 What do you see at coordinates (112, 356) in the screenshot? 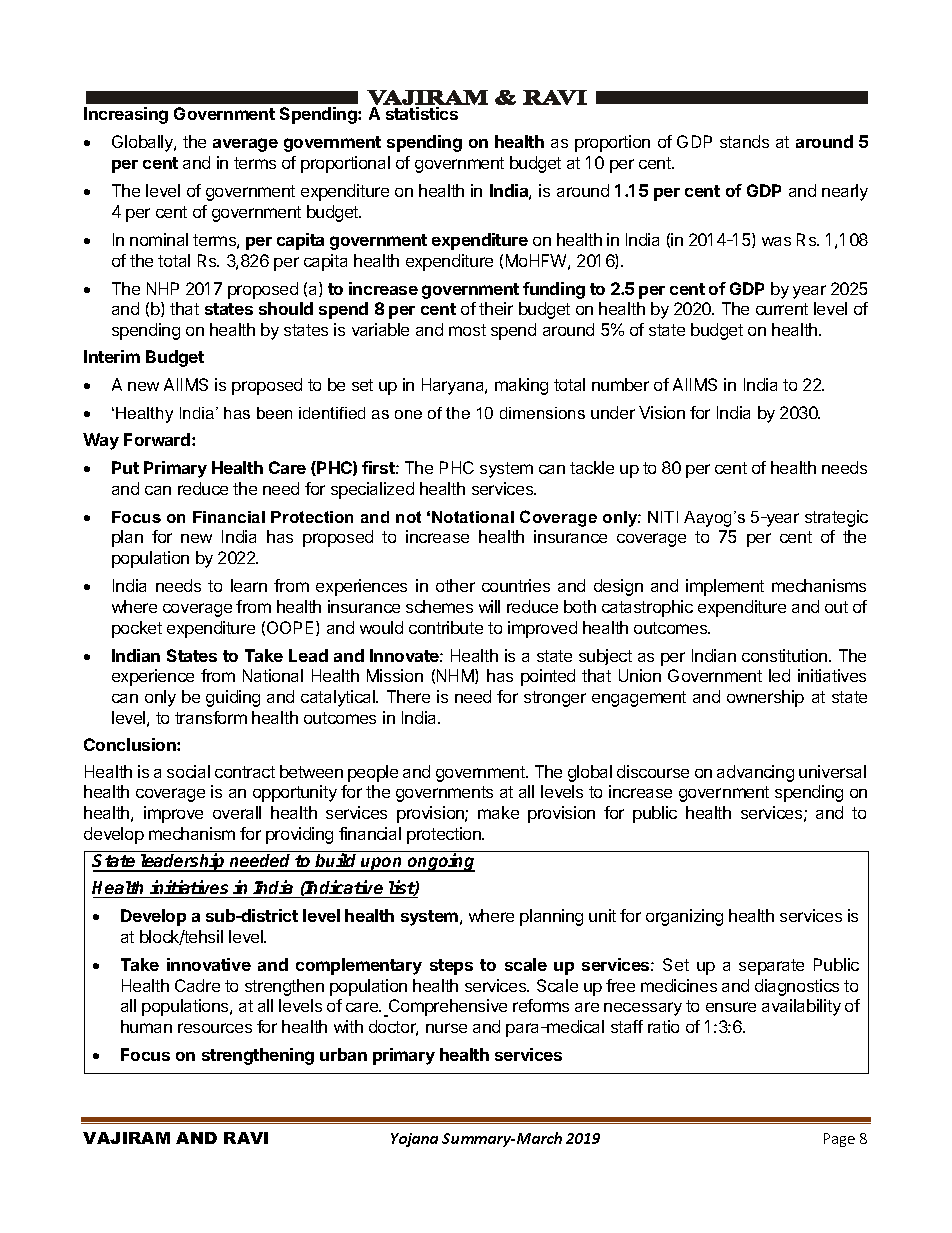
I see `Interim` at bounding box center [112, 356].
